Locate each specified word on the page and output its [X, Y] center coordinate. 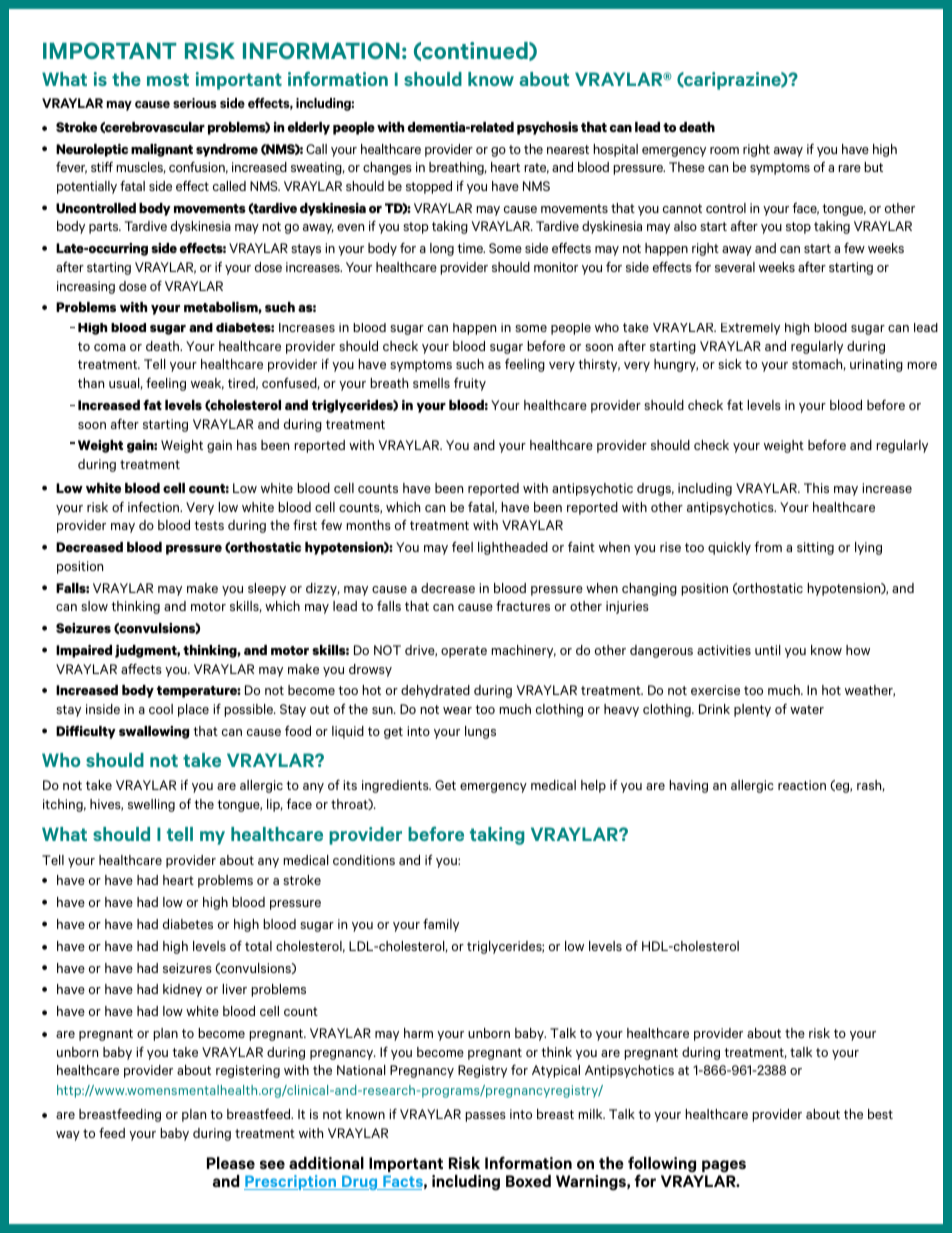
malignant [162, 150]
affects [141, 668]
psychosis [547, 128]
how [858, 650]
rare [849, 168]
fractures [523, 605]
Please [231, 1163]
